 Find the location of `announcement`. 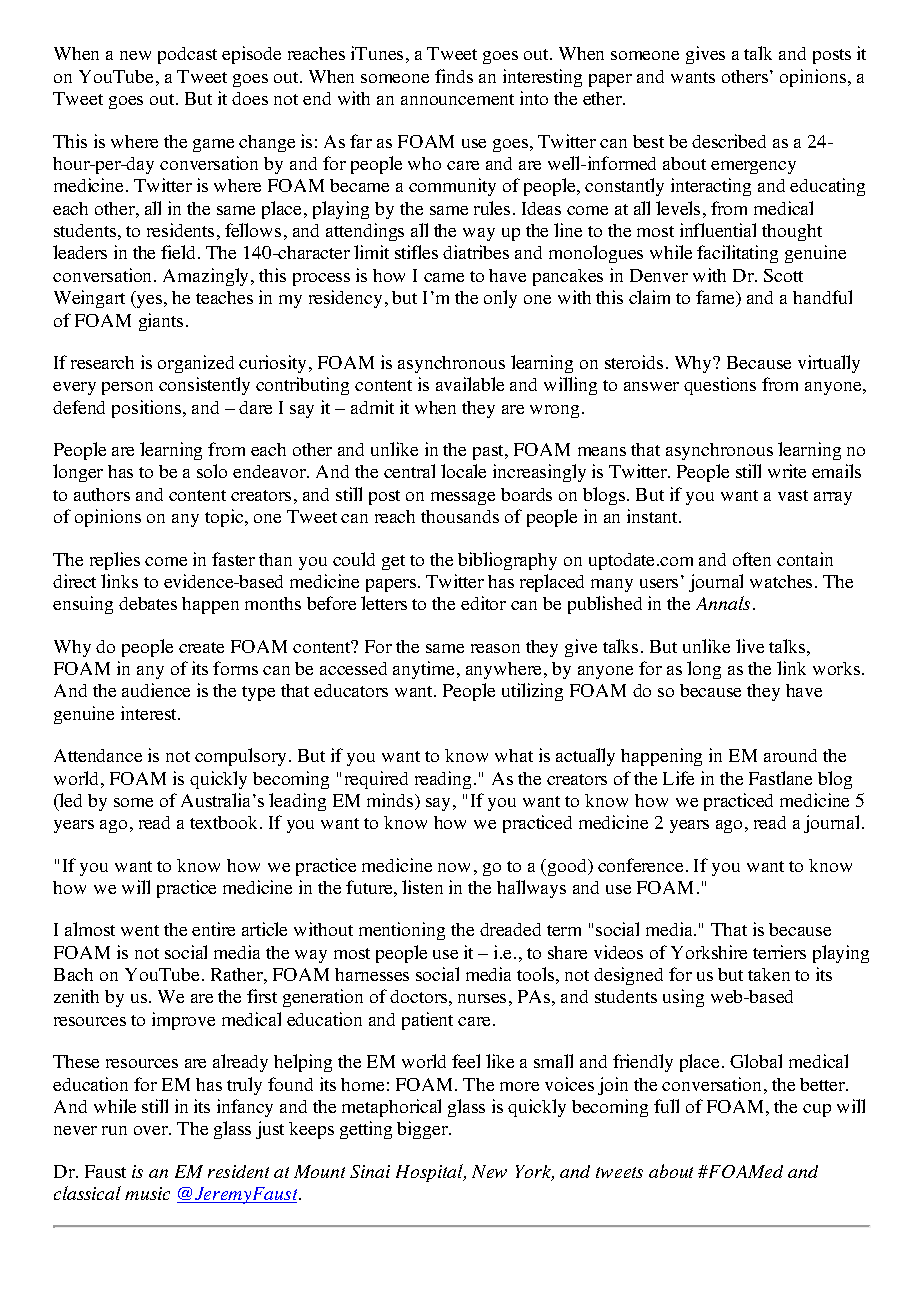

announcement is located at coordinates (457, 99).
